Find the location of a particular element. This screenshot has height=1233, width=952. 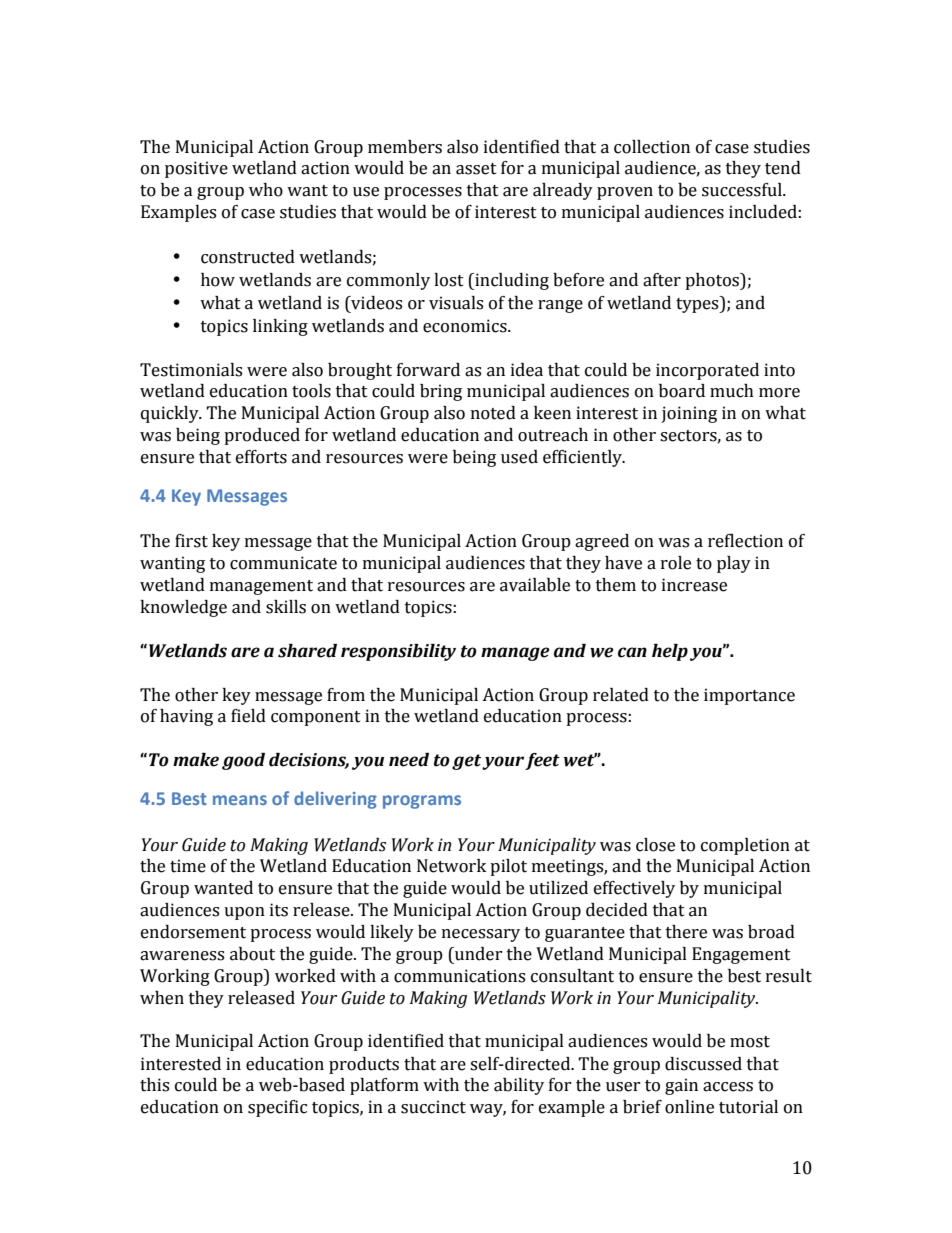

knowledge is located at coordinates (183, 608).
